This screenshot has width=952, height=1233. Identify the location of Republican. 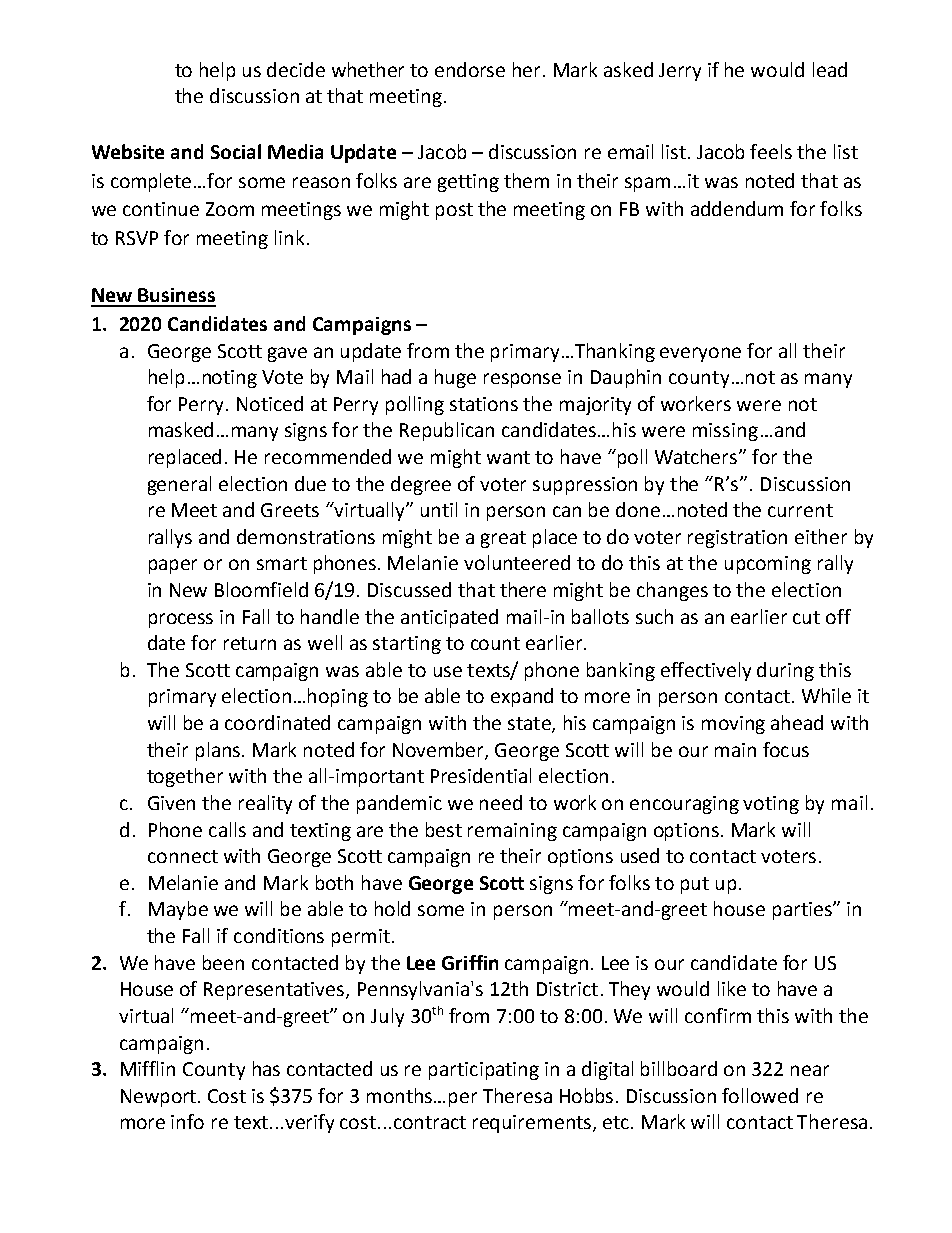
(447, 431).
